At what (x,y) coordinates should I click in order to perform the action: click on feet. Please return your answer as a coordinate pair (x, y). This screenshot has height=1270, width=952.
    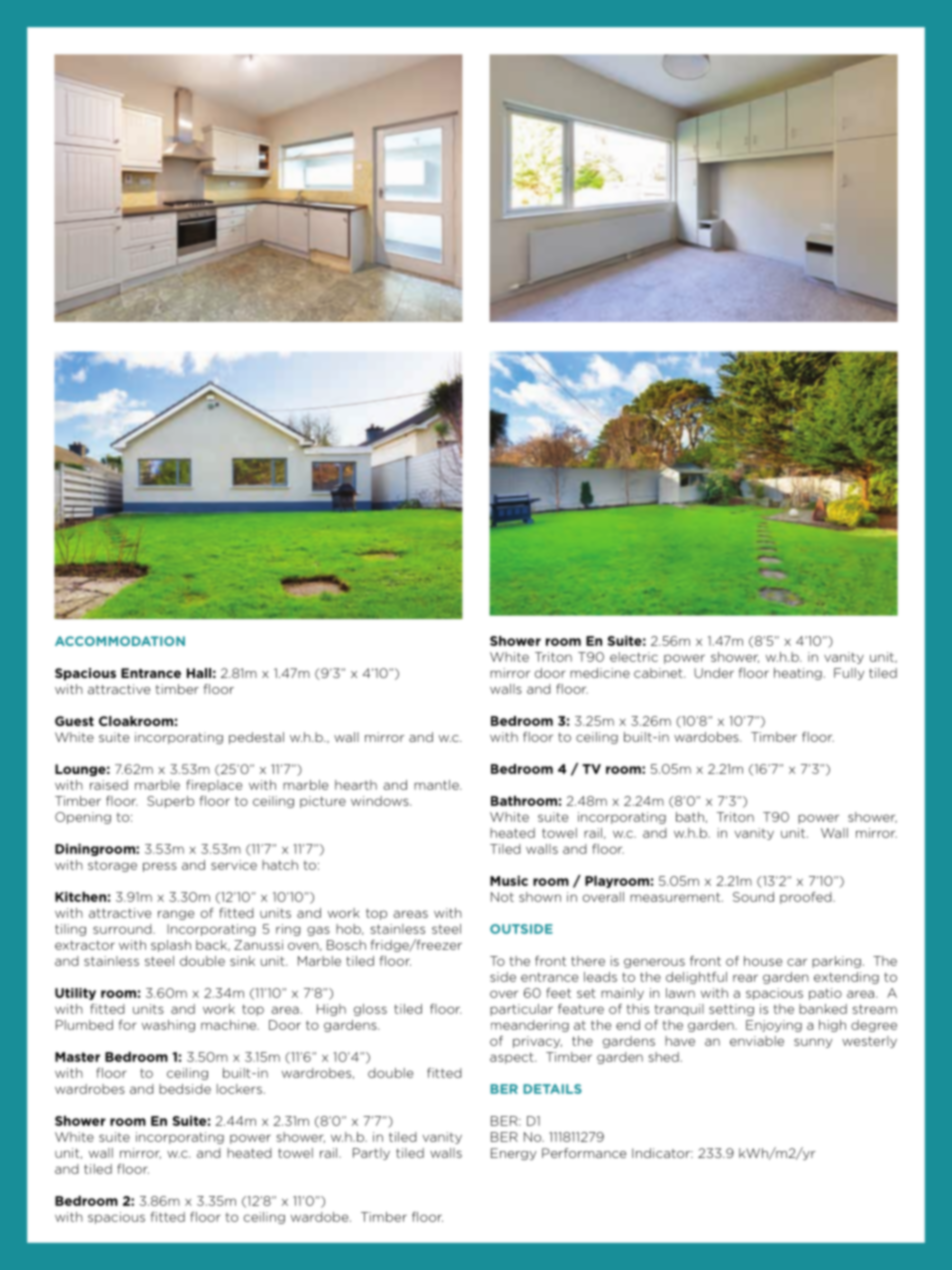
    Looking at the image, I should click on (558, 993).
